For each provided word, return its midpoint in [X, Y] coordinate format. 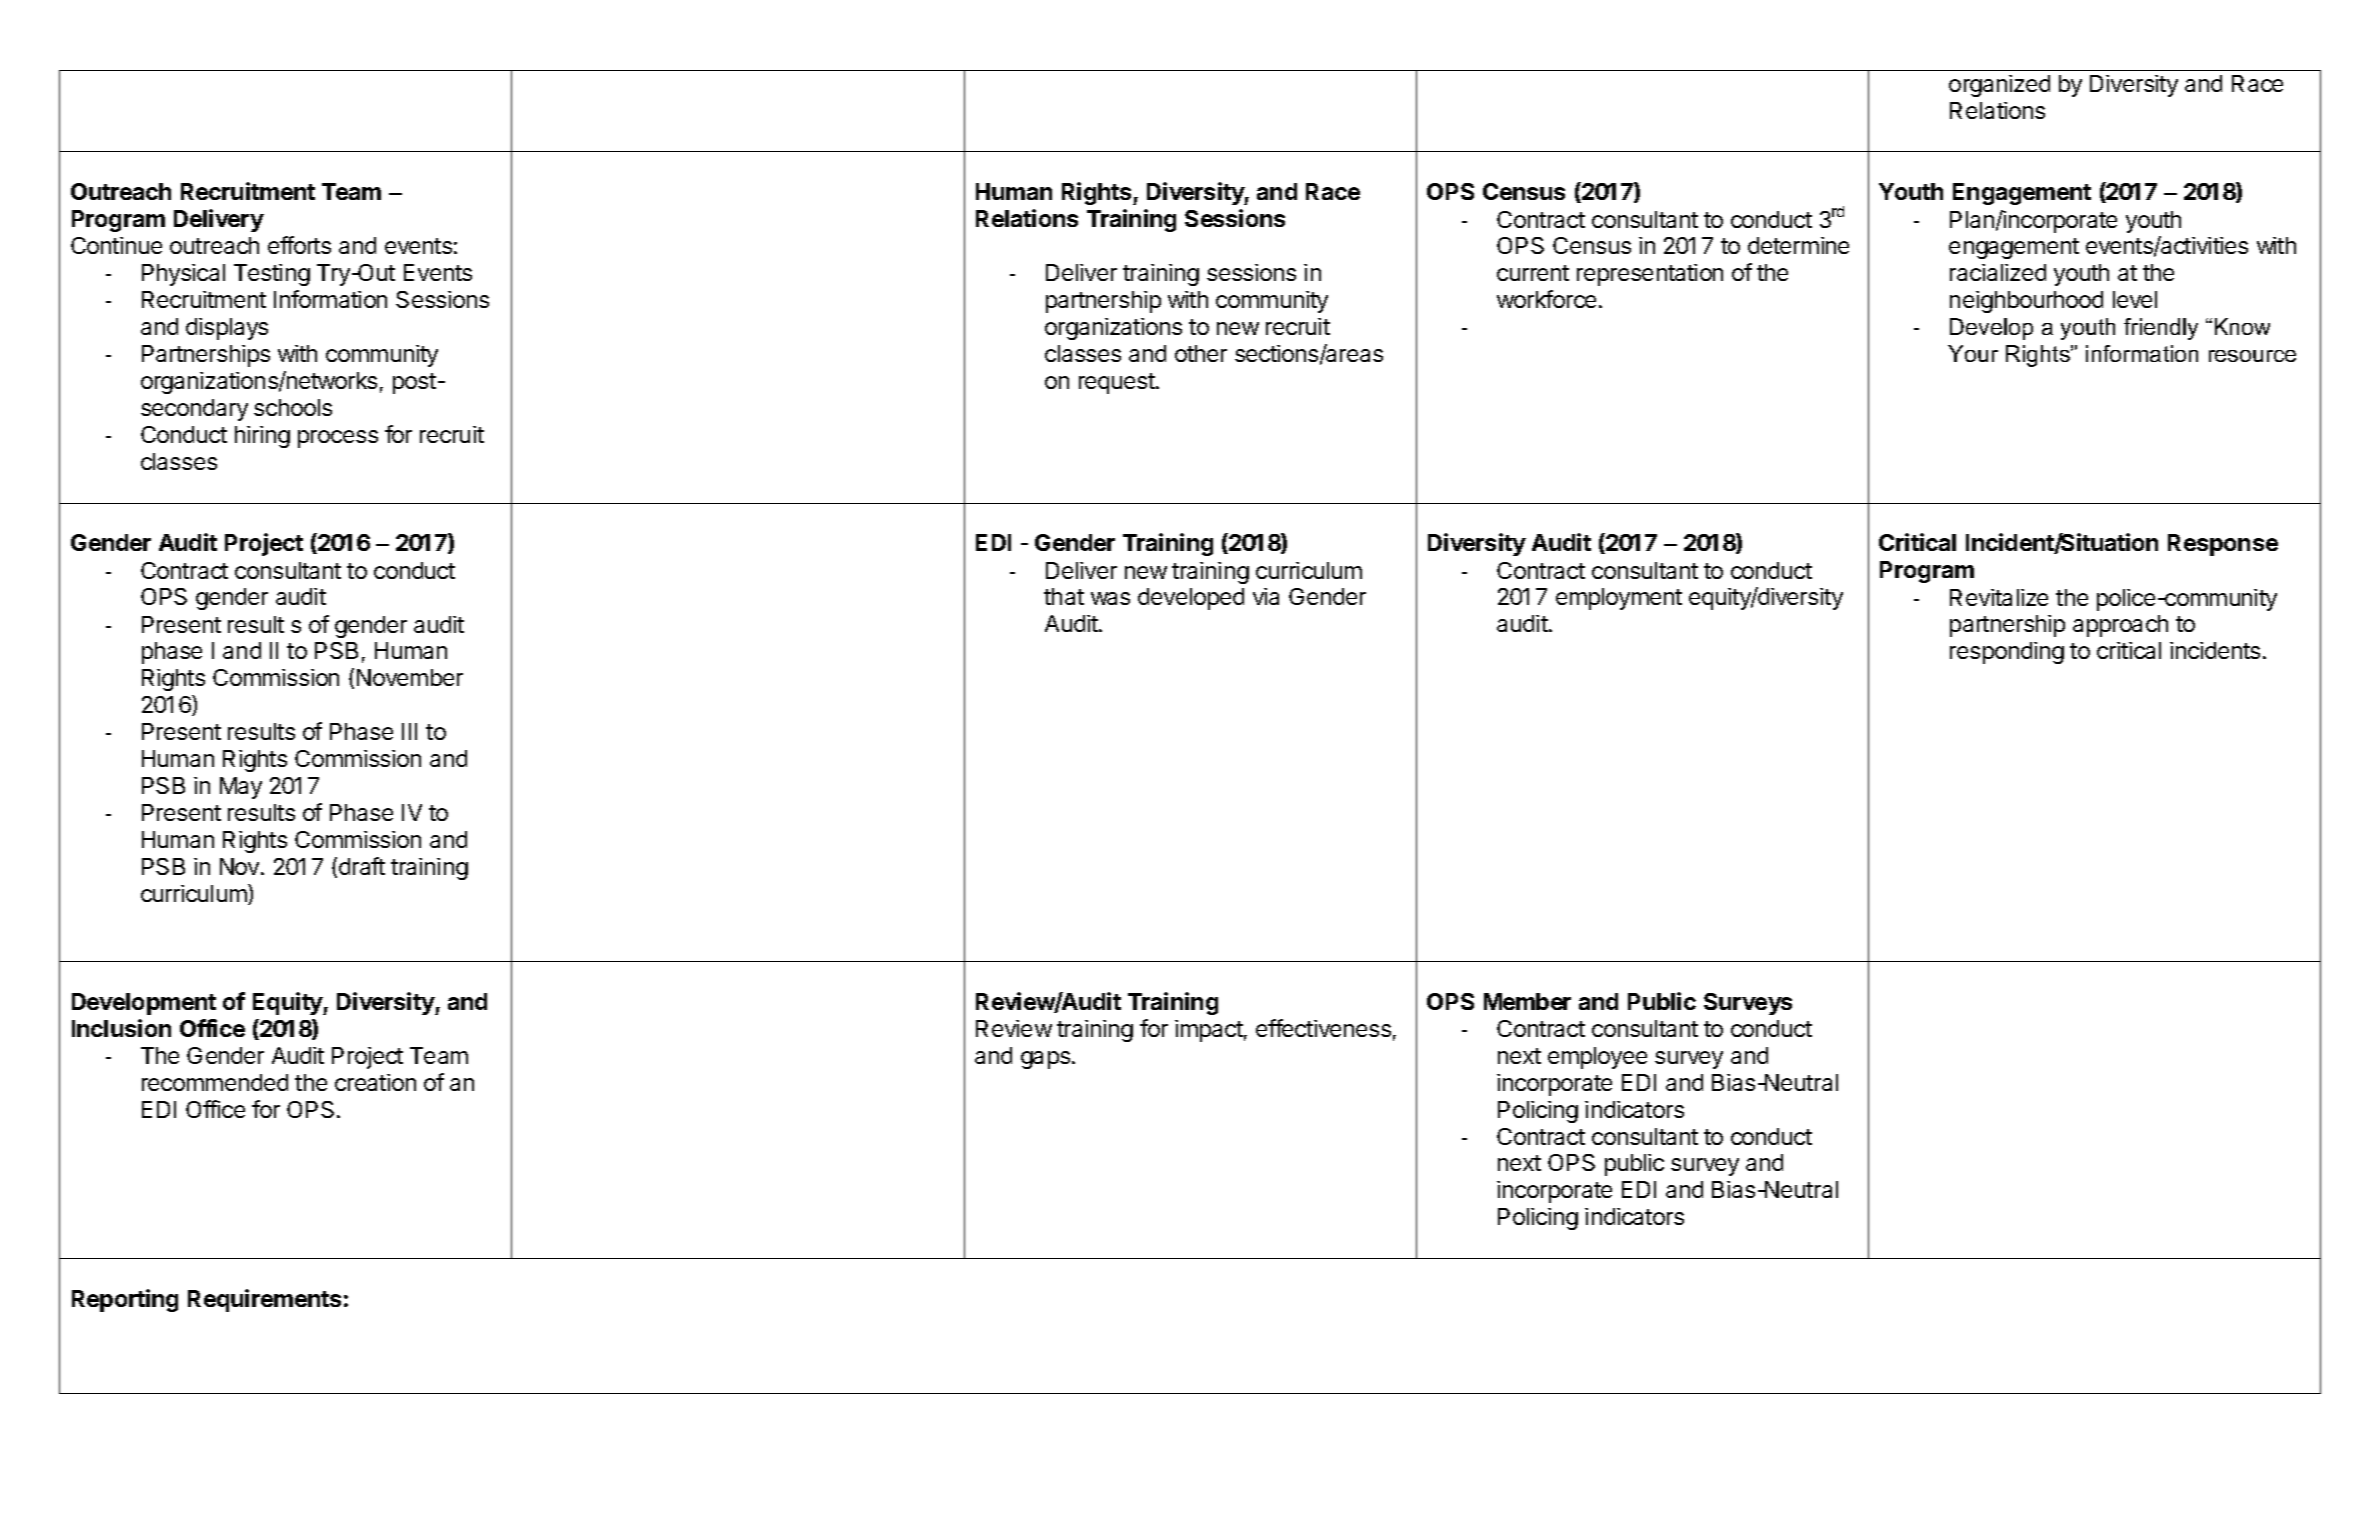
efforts [299, 245]
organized [1999, 86]
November [410, 677]
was [1110, 598]
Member [1527, 1001]
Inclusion [121, 1028]
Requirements [264, 1300]
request [1118, 383]
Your [1973, 353]
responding [2007, 653]
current [1533, 273]
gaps [1045, 1060]
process [338, 439]
